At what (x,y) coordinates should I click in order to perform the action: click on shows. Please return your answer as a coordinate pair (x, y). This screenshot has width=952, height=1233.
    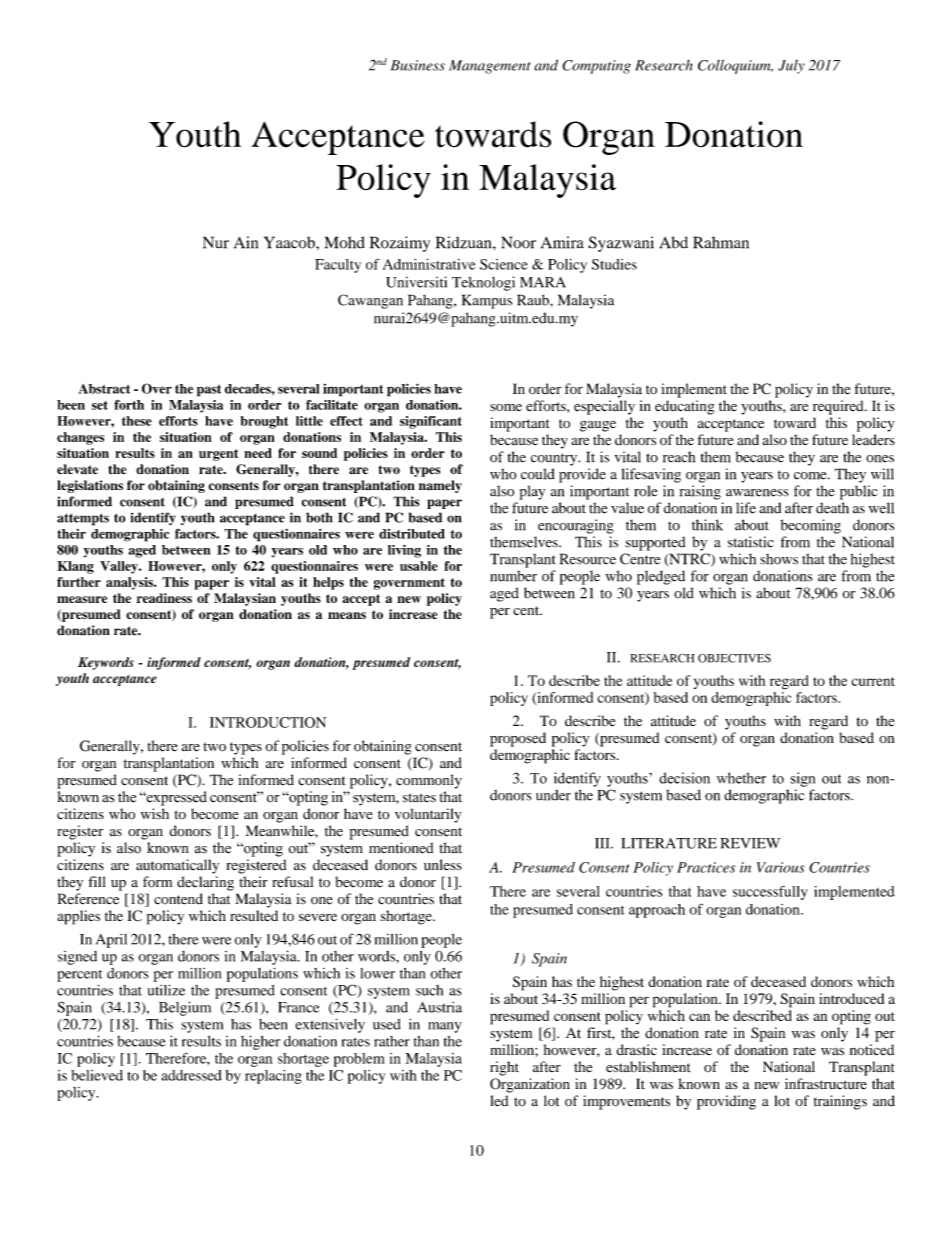
    Looking at the image, I should click on (779, 559).
